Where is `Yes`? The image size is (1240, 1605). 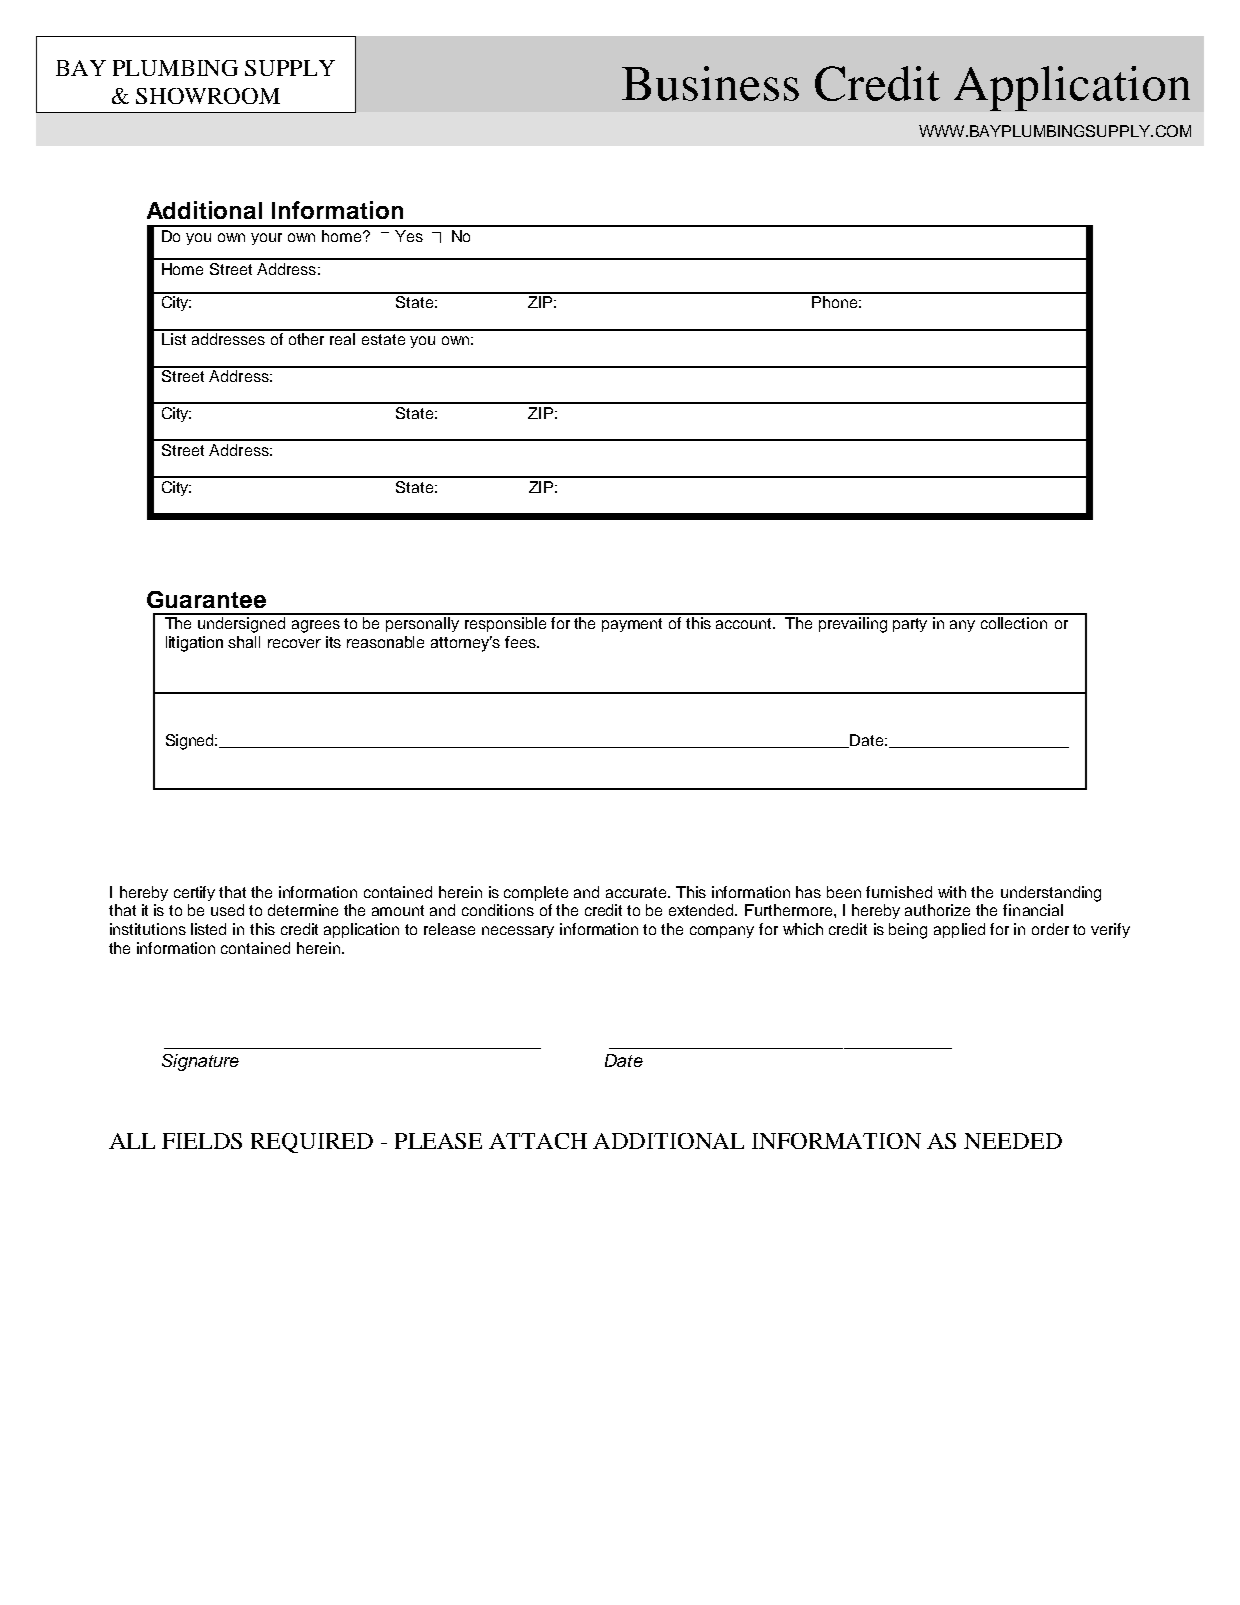
Yes is located at coordinates (409, 236).
